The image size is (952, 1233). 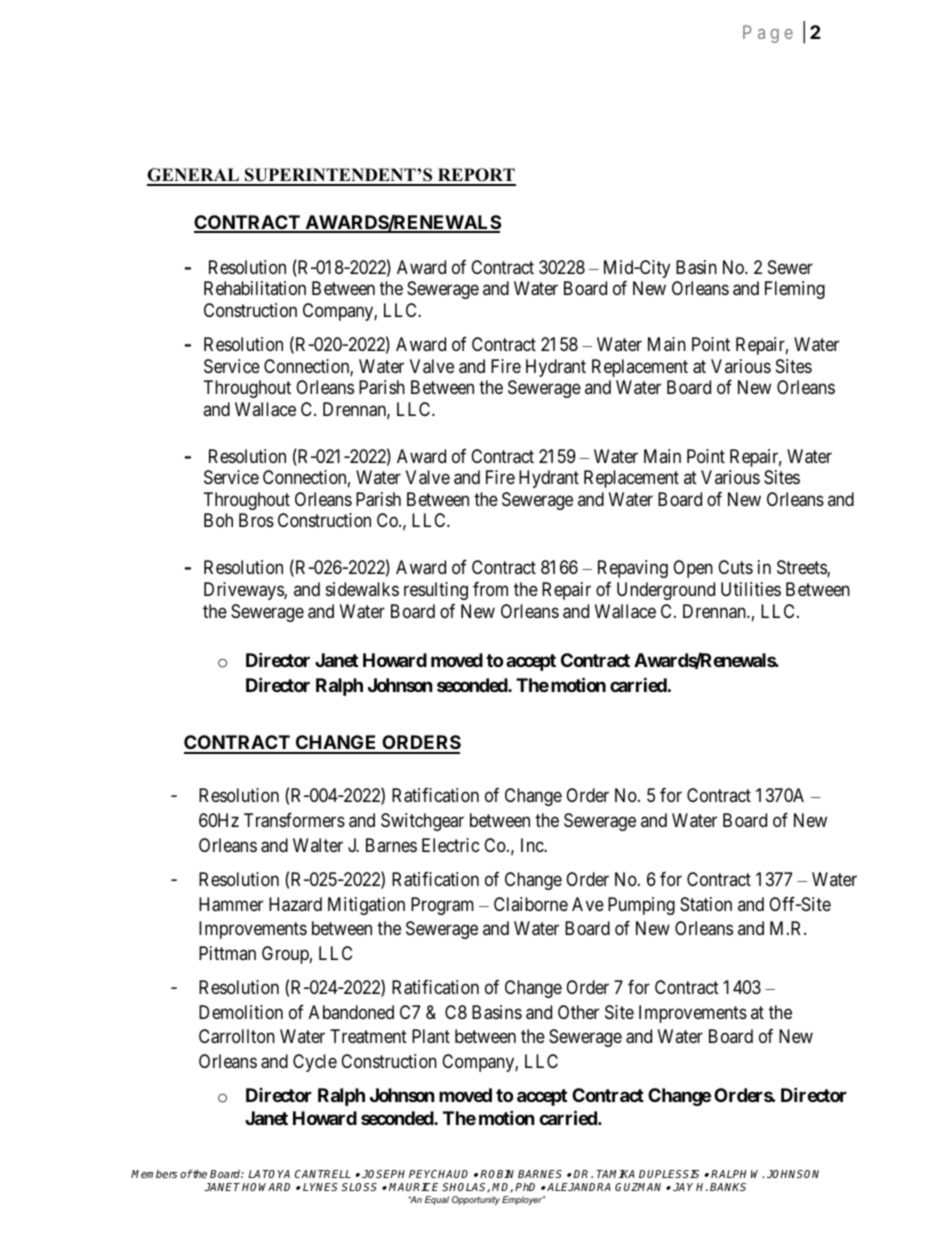 What do you see at coordinates (706, 904) in the image?
I see `Station` at bounding box center [706, 904].
